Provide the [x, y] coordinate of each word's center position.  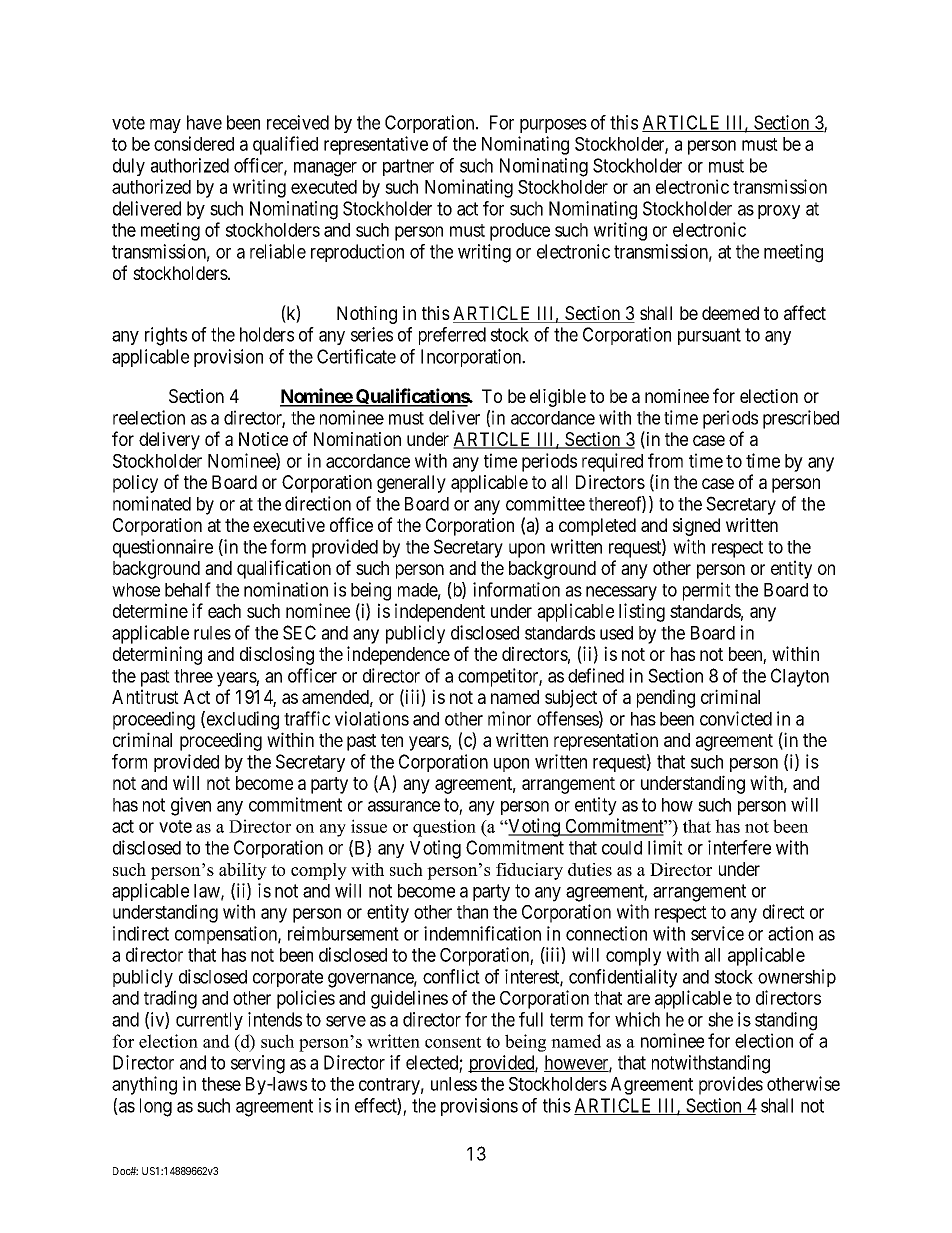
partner [408, 167]
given [191, 806]
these [221, 1084]
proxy [779, 212]
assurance [404, 806]
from [665, 460]
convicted [736, 718]
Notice [263, 439]
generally [411, 484]
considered [194, 143]
